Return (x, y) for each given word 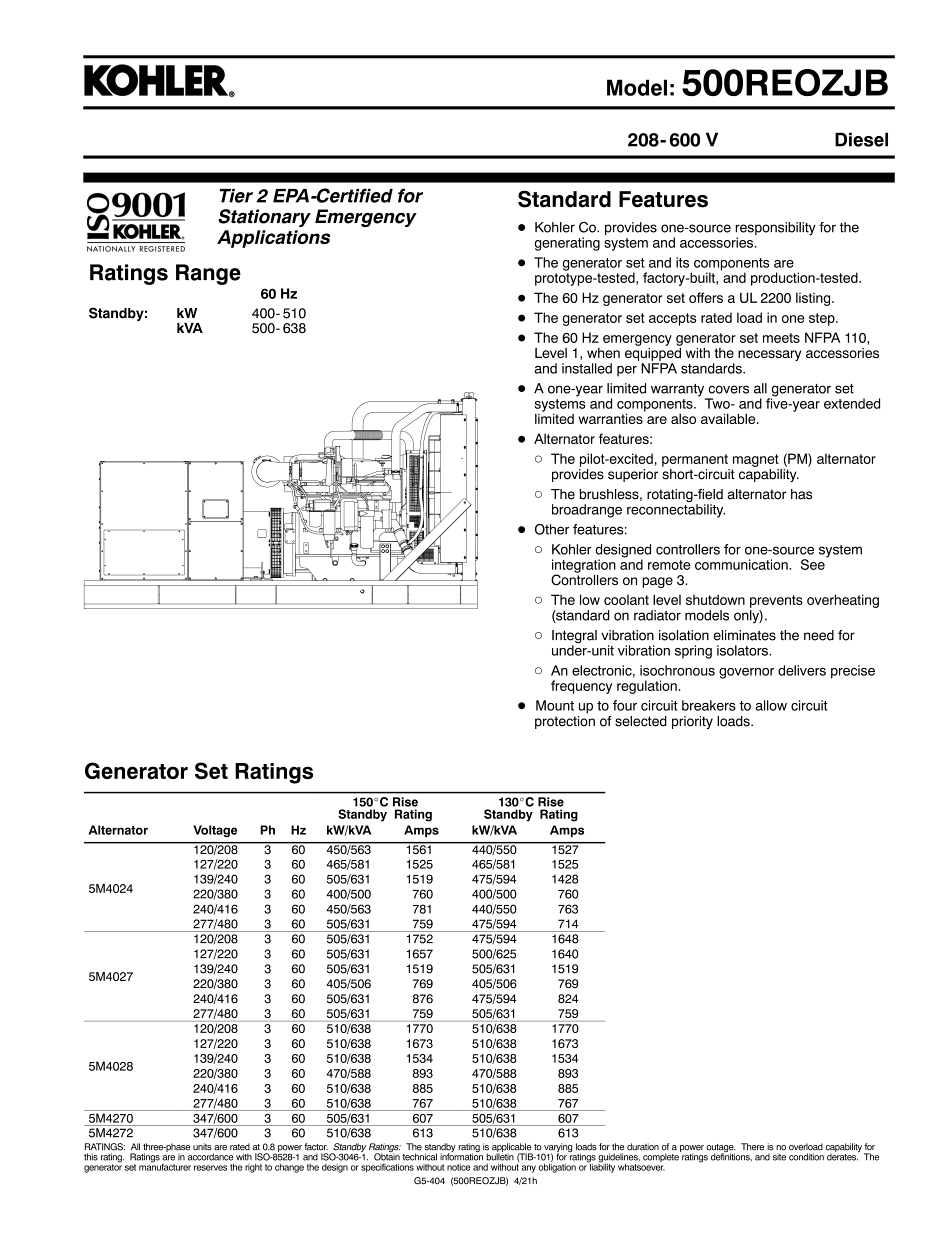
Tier (236, 196)
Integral (574, 638)
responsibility (776, 230)
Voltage (215, 831)
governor (746, 673)
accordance (211, 1157)
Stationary (264, 218)
